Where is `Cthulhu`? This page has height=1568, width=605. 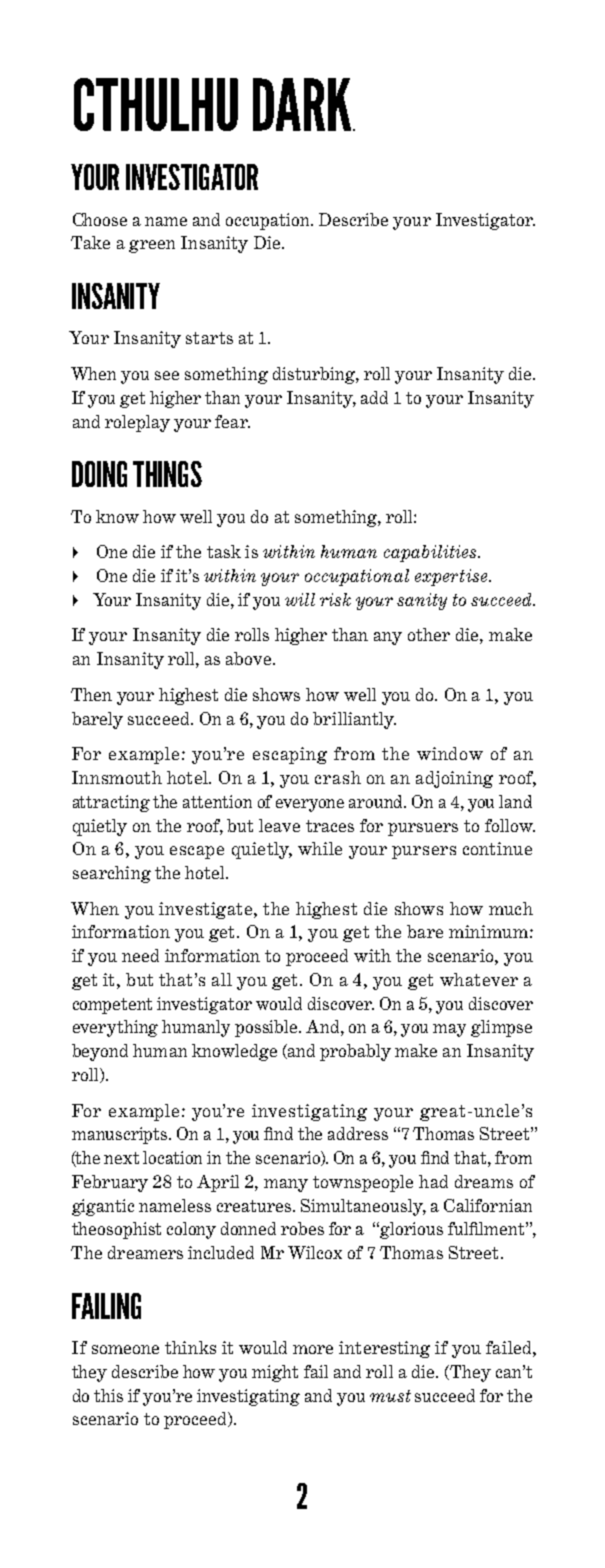 Cthulhu is located at coordinates (156, 104).
